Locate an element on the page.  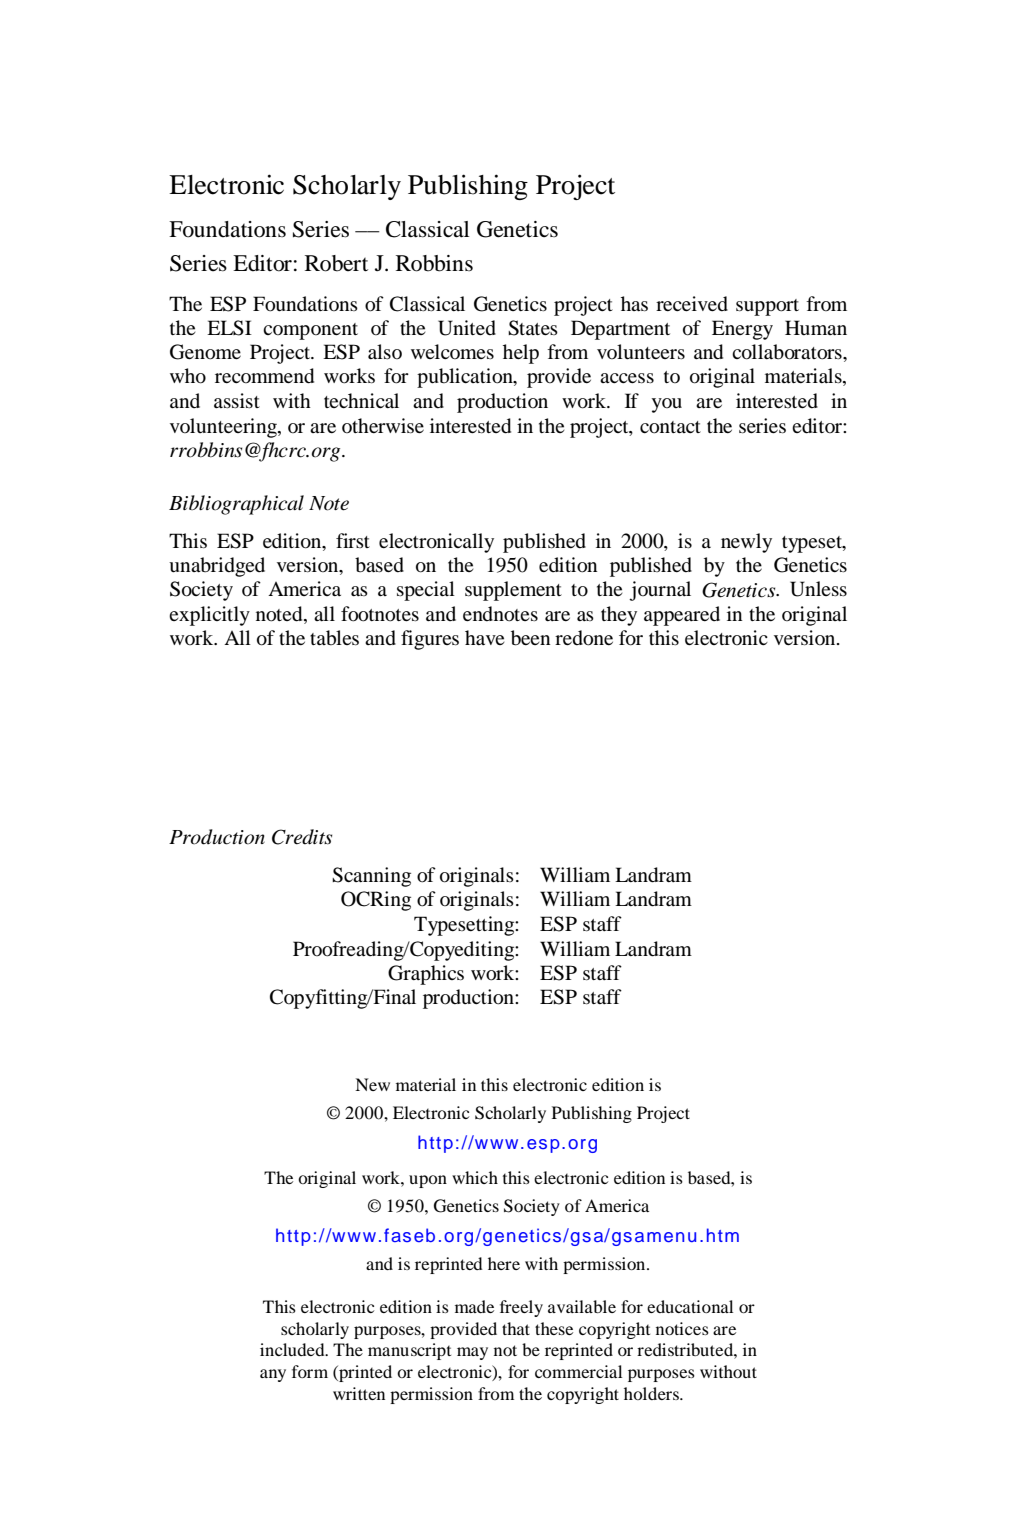
appeared is located at coordinates (682, 616).
